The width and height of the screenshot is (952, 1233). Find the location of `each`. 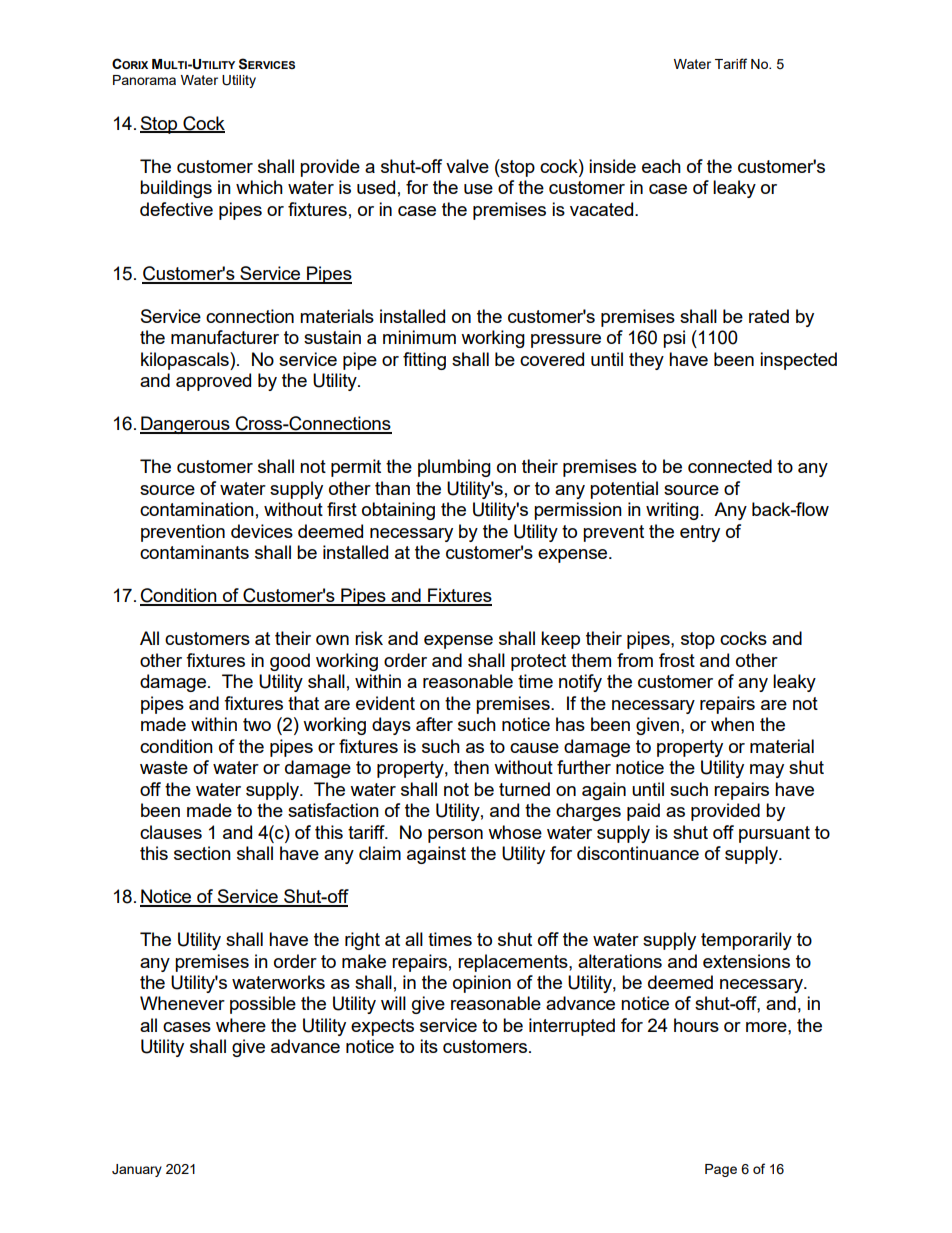

each is located at coordinates (661, 166).
